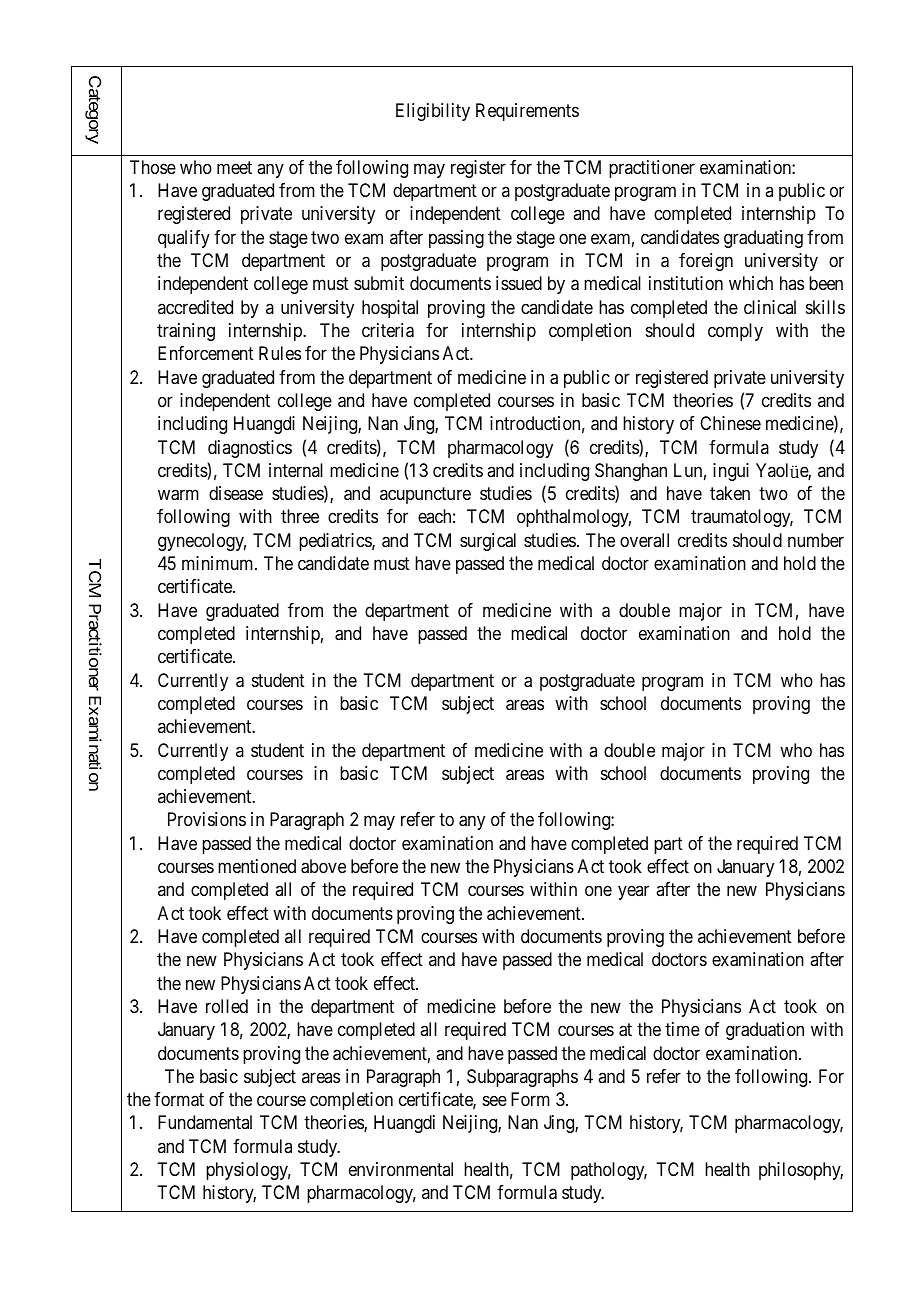 Image resolution: width=924 pixels, height=1308 pixels. I want to click on graduation, so click(765, 1031).
